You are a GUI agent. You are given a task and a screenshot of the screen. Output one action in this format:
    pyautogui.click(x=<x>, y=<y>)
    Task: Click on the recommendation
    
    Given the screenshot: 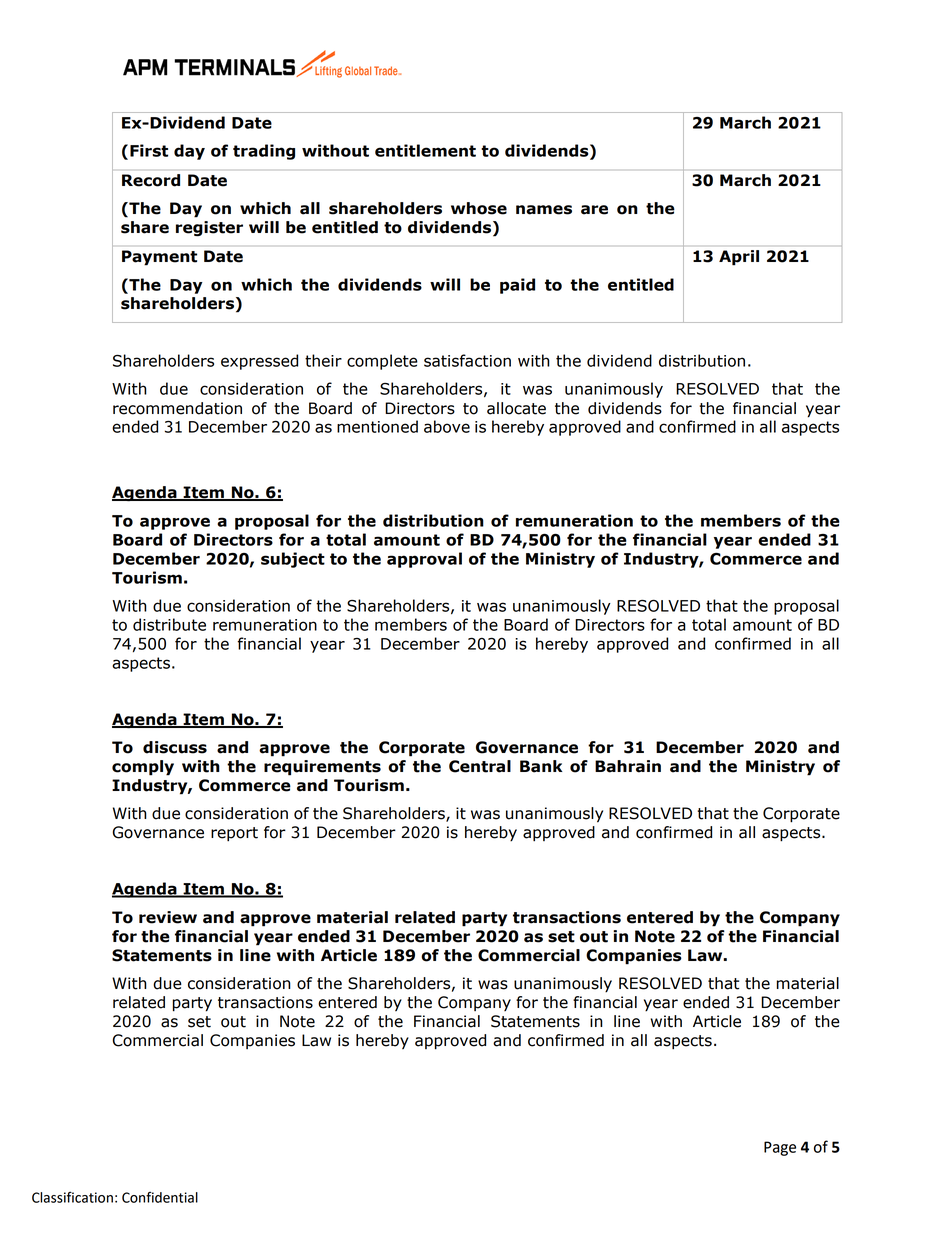 What is the action you would take?
    pyautogui.click(x=177, y=408)
